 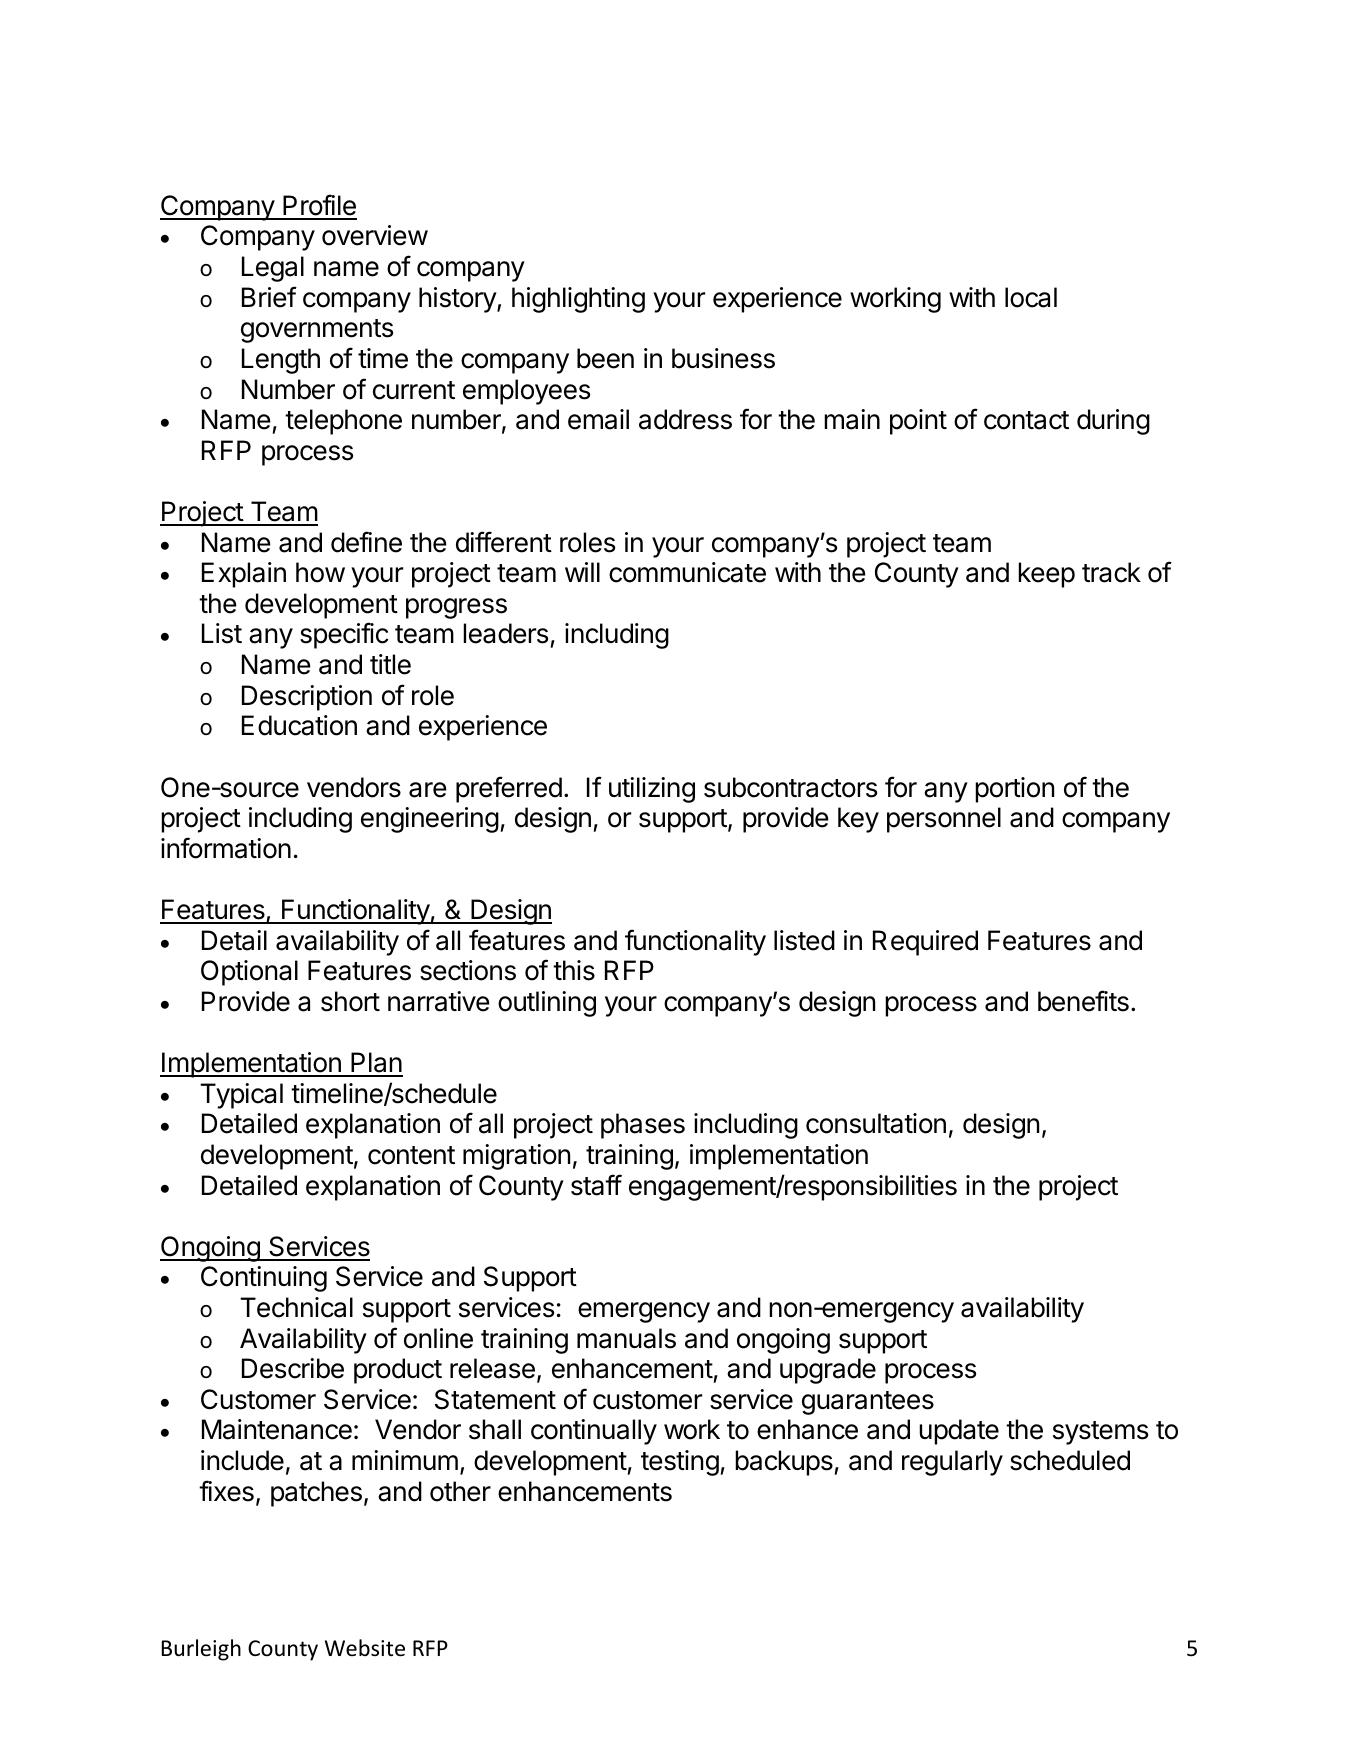 What do you see at coordinates (876, 1123) in the image?
I see `consultation` at bounding box center [876, 1123].
